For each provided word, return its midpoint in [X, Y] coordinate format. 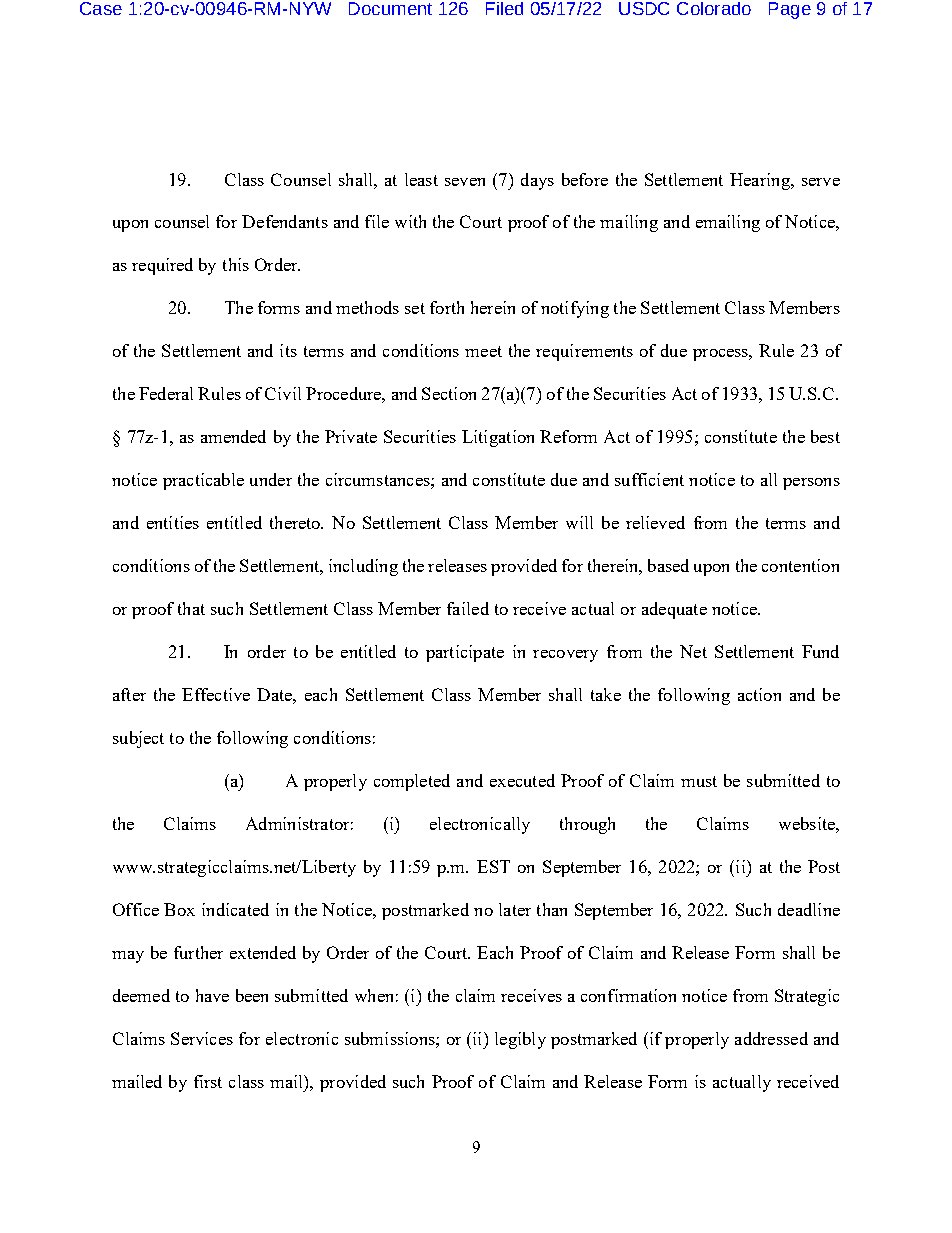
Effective [216, 694]
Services [202, 1038]
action [759, 694]
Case [101, 8]
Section [449, 393]
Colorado [714, 8]
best [825, 436]
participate [465, 653]
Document [390, 8]
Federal [166, 393]
